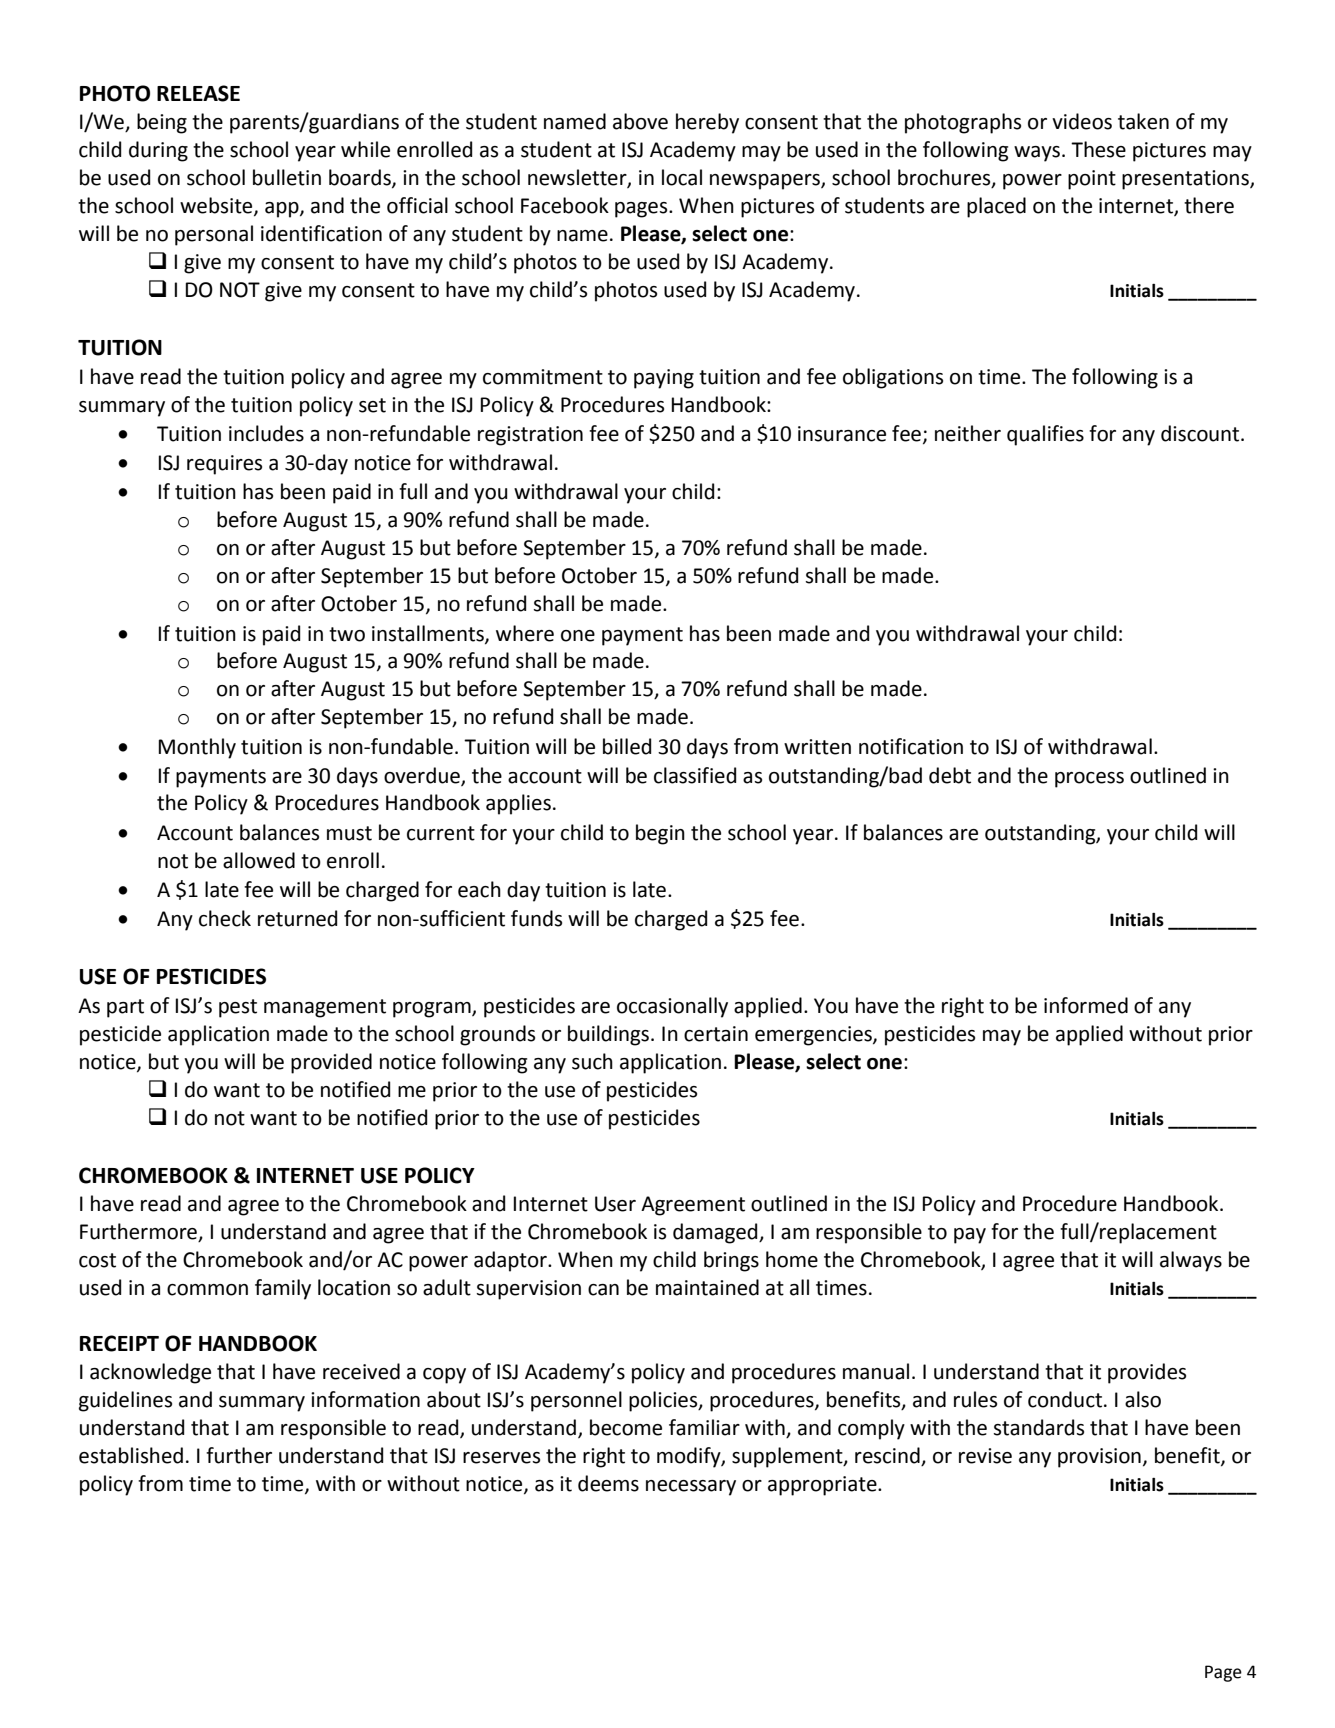 Image resolution: width=1335 pixels, height=1728 pixels. I want to click on classified, so click(695, 775).
